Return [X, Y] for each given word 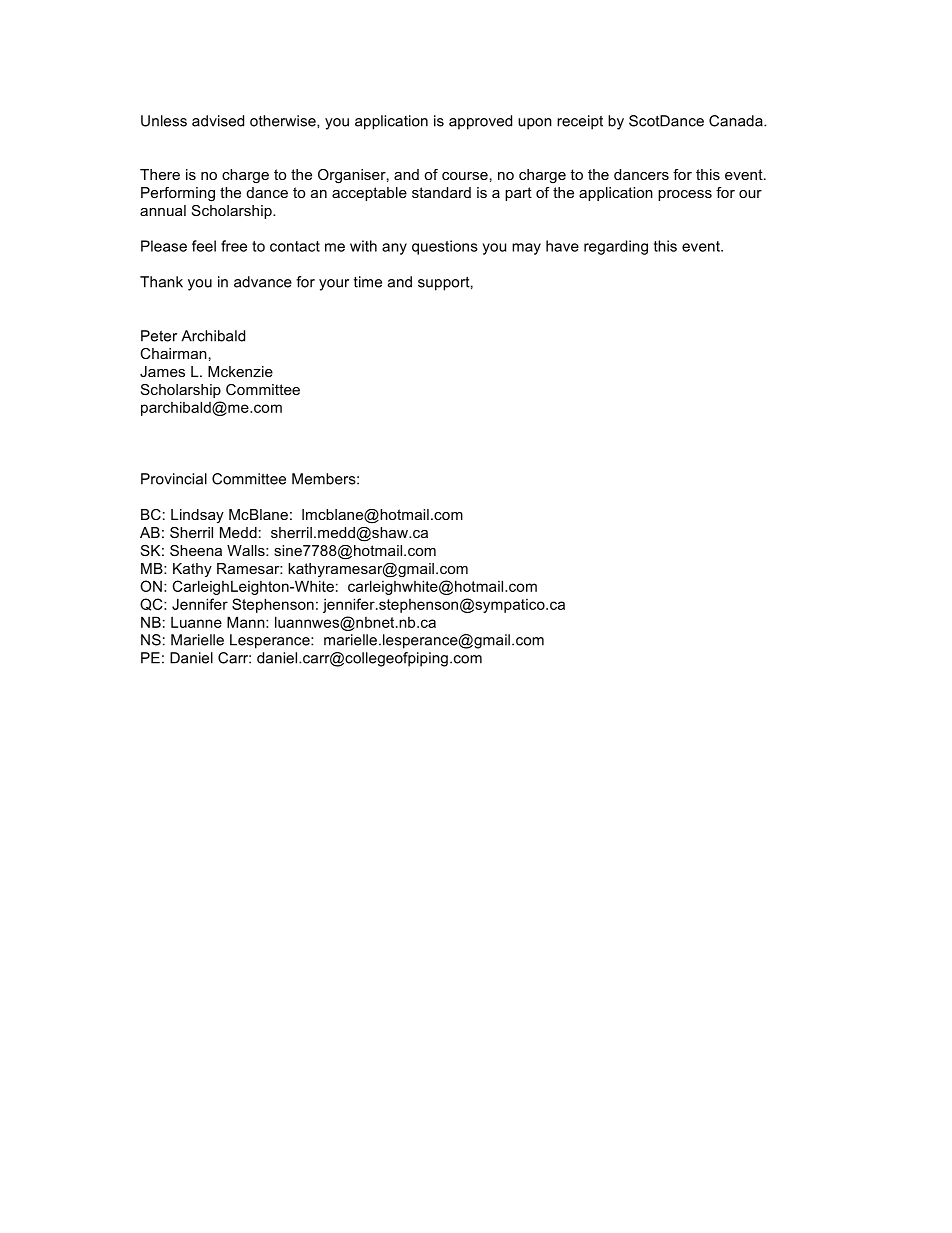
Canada [737, 121]
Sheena [196, 550]
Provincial [174, 479]
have [562, 246]
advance [263, 282]
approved [480, 122]
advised [218, 121]
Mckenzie [240, 371]
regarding [616, 247]
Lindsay [197, 516]
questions [445, 247]
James [162, 371]
